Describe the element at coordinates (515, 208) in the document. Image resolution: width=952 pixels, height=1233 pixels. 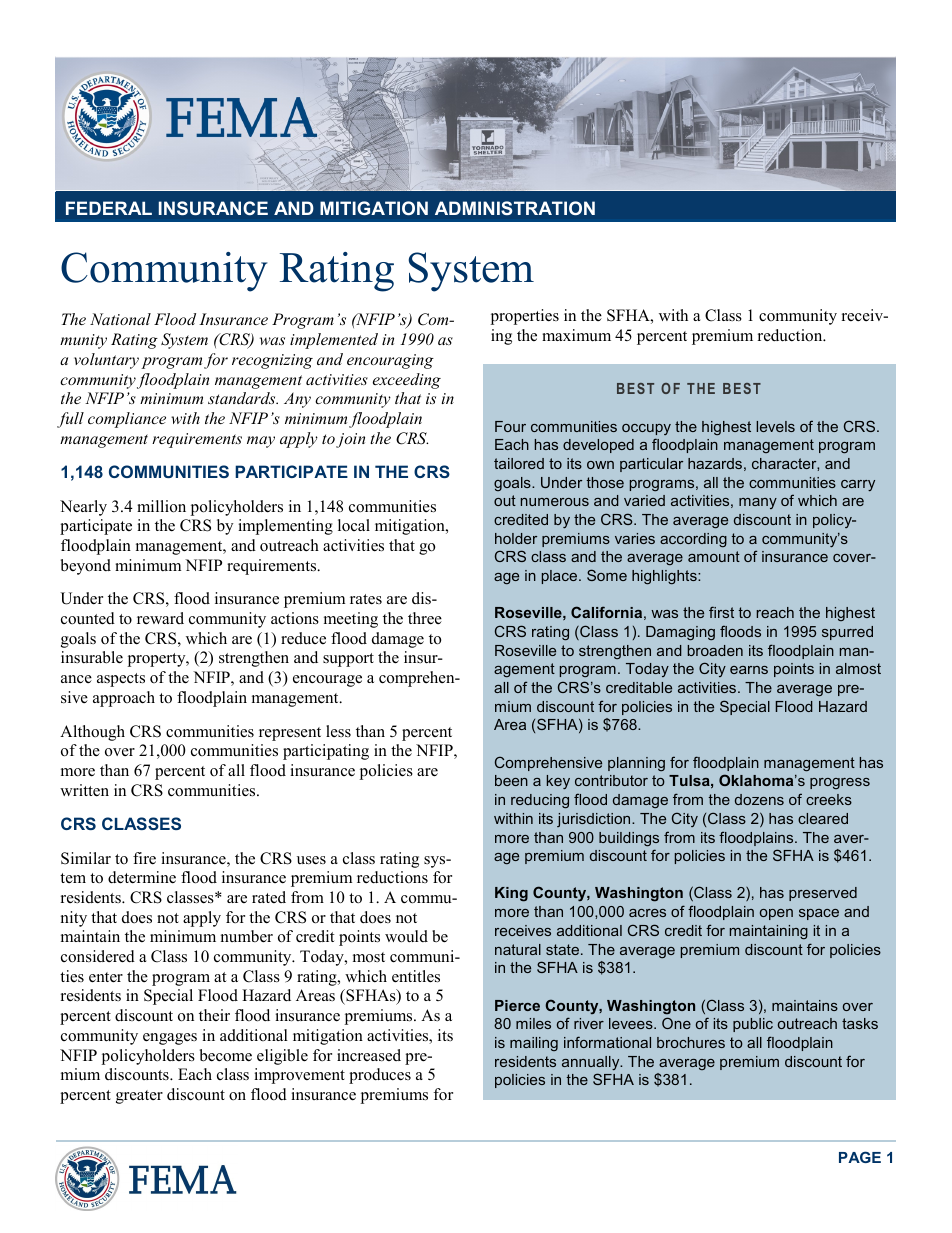
I see `ADMINISTRATION` at that location.
